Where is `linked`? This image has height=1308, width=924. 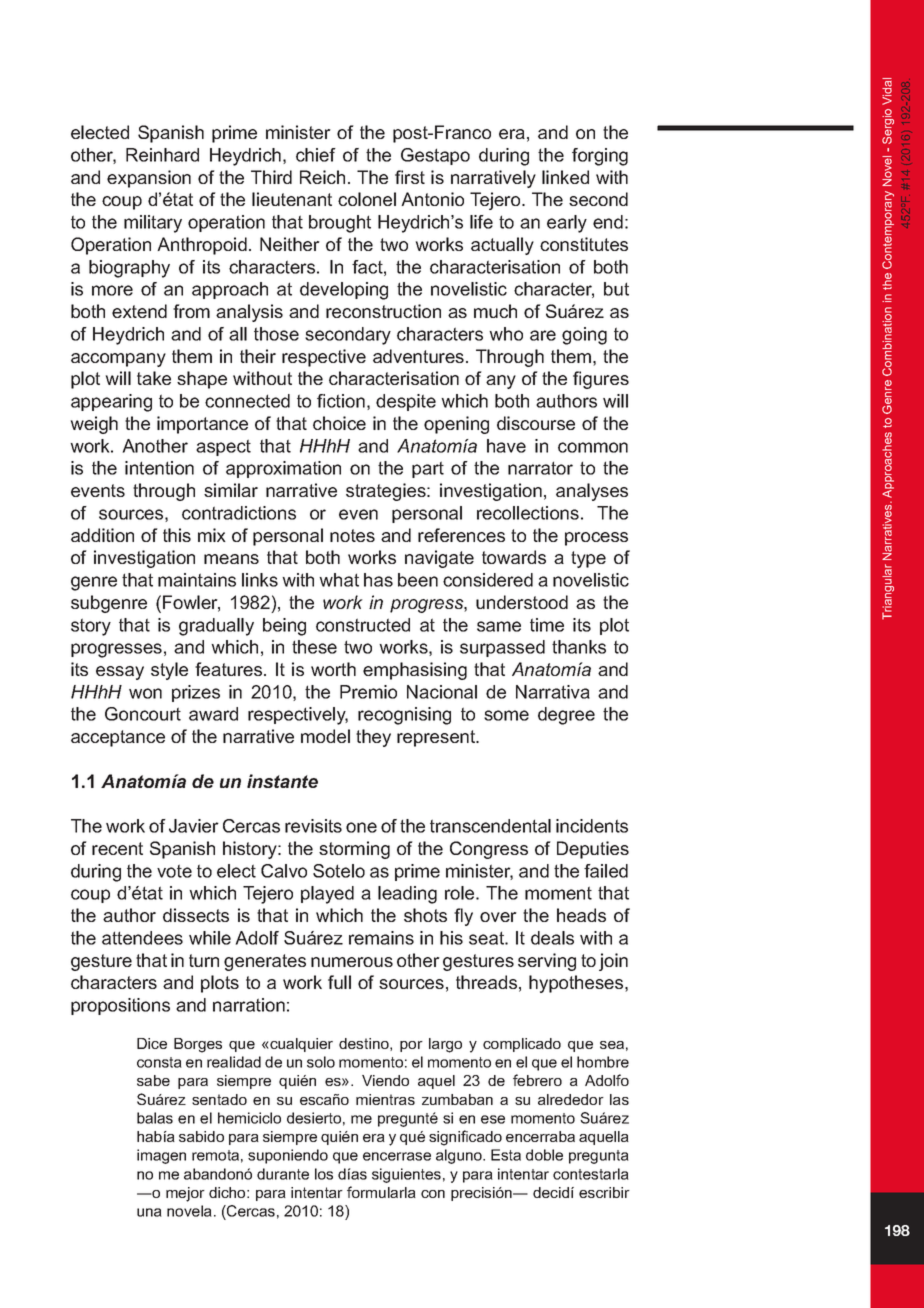 linked is located at coordinates (565, 177).
